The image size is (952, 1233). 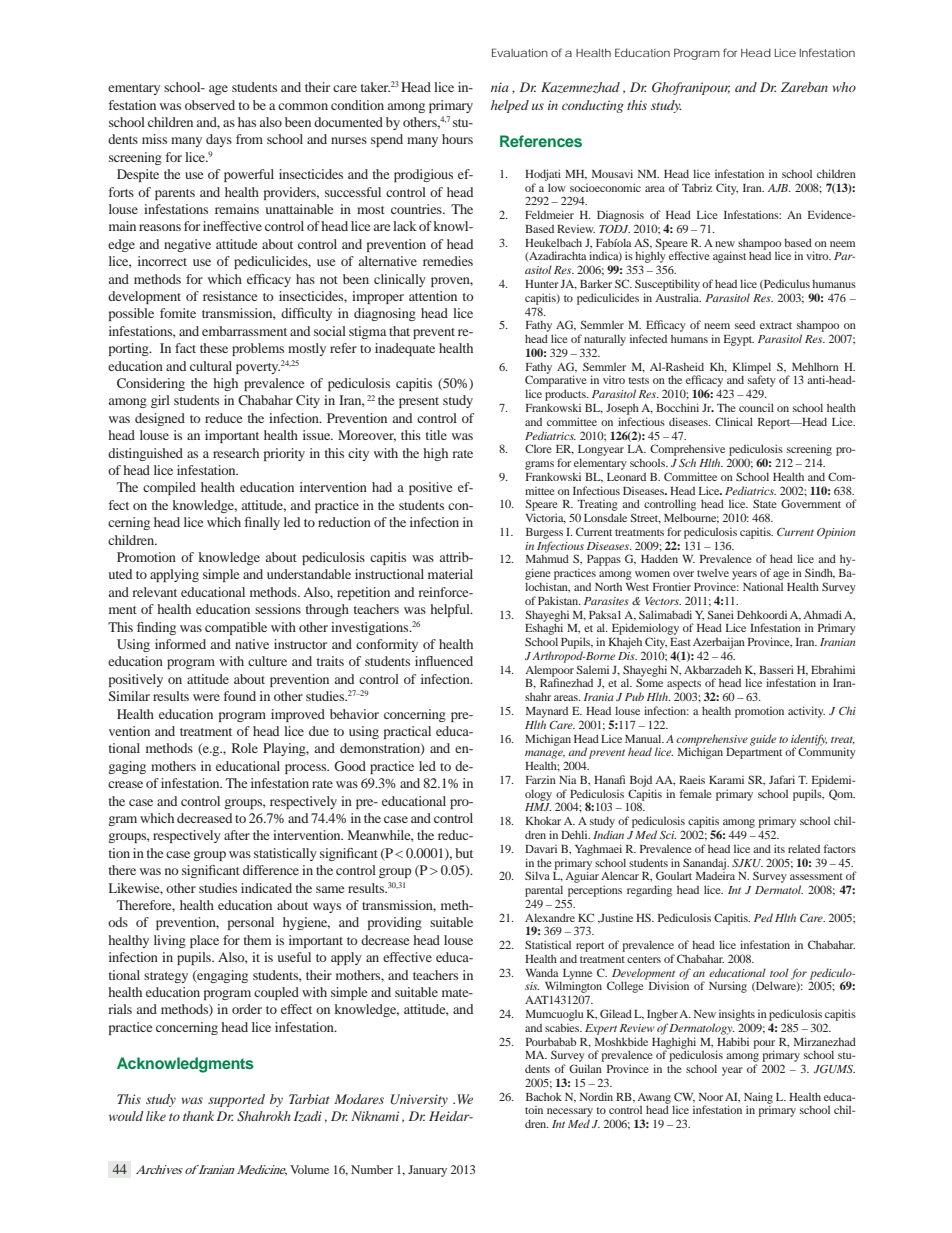 What do you see at coordinates (236, 628) in the document?
I see `compatible` at bounding box center [236, 628].
